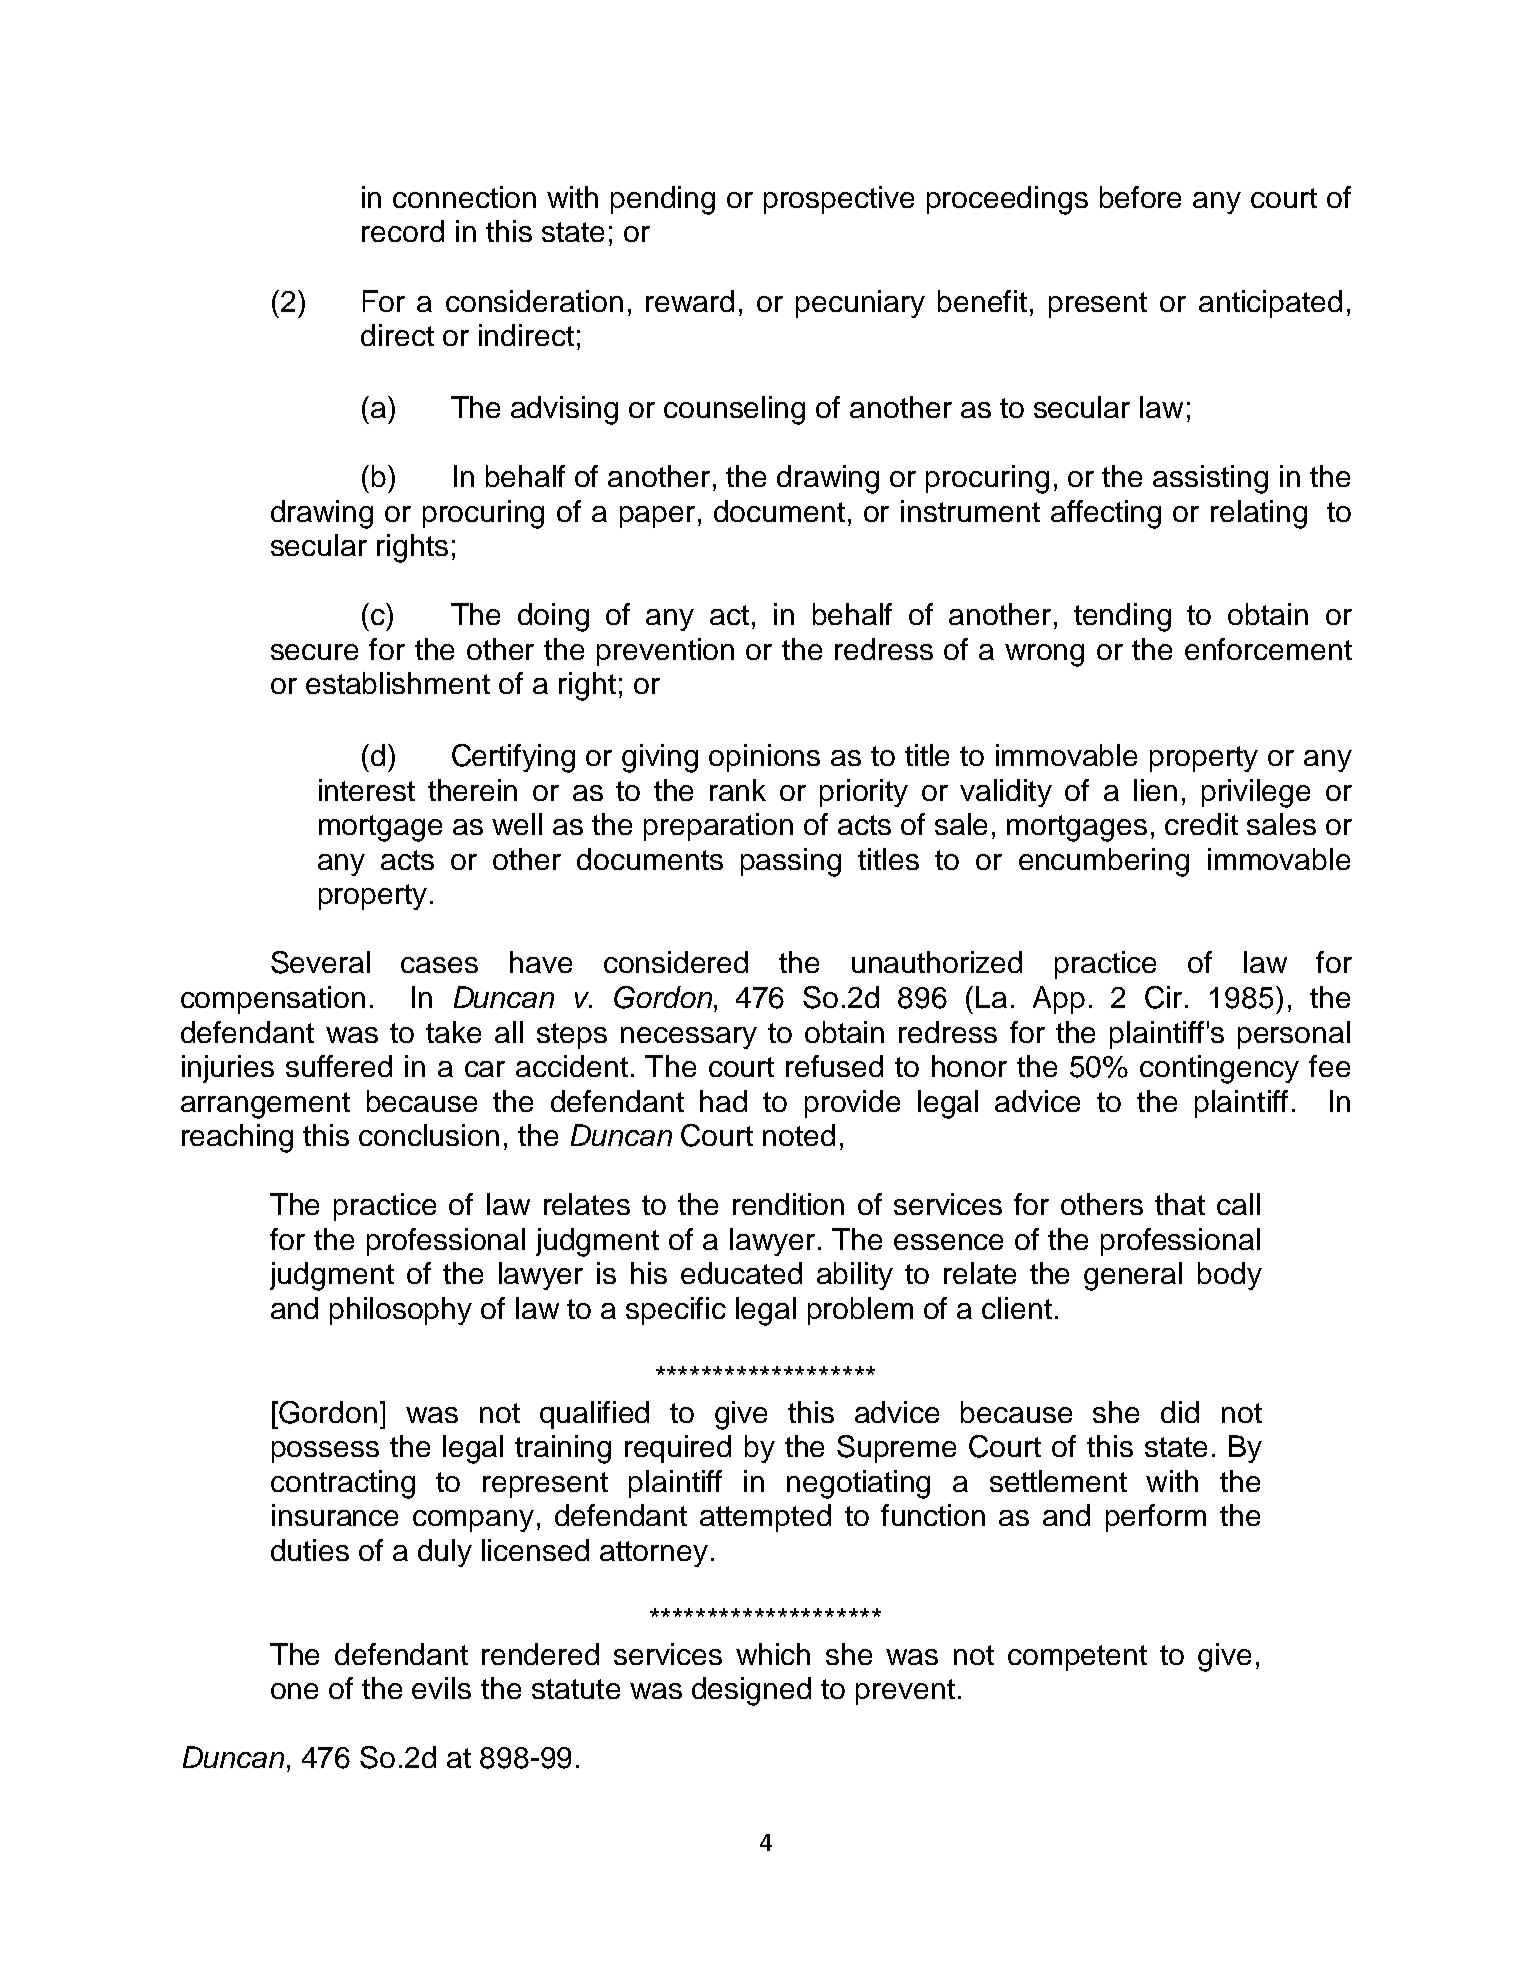 Image resolution: width=1532 pixels, height=1983 pixels. What do you see at coordinates (320, 962) in the screenshot?
I see `Several` at bounding box center [320, 962].
